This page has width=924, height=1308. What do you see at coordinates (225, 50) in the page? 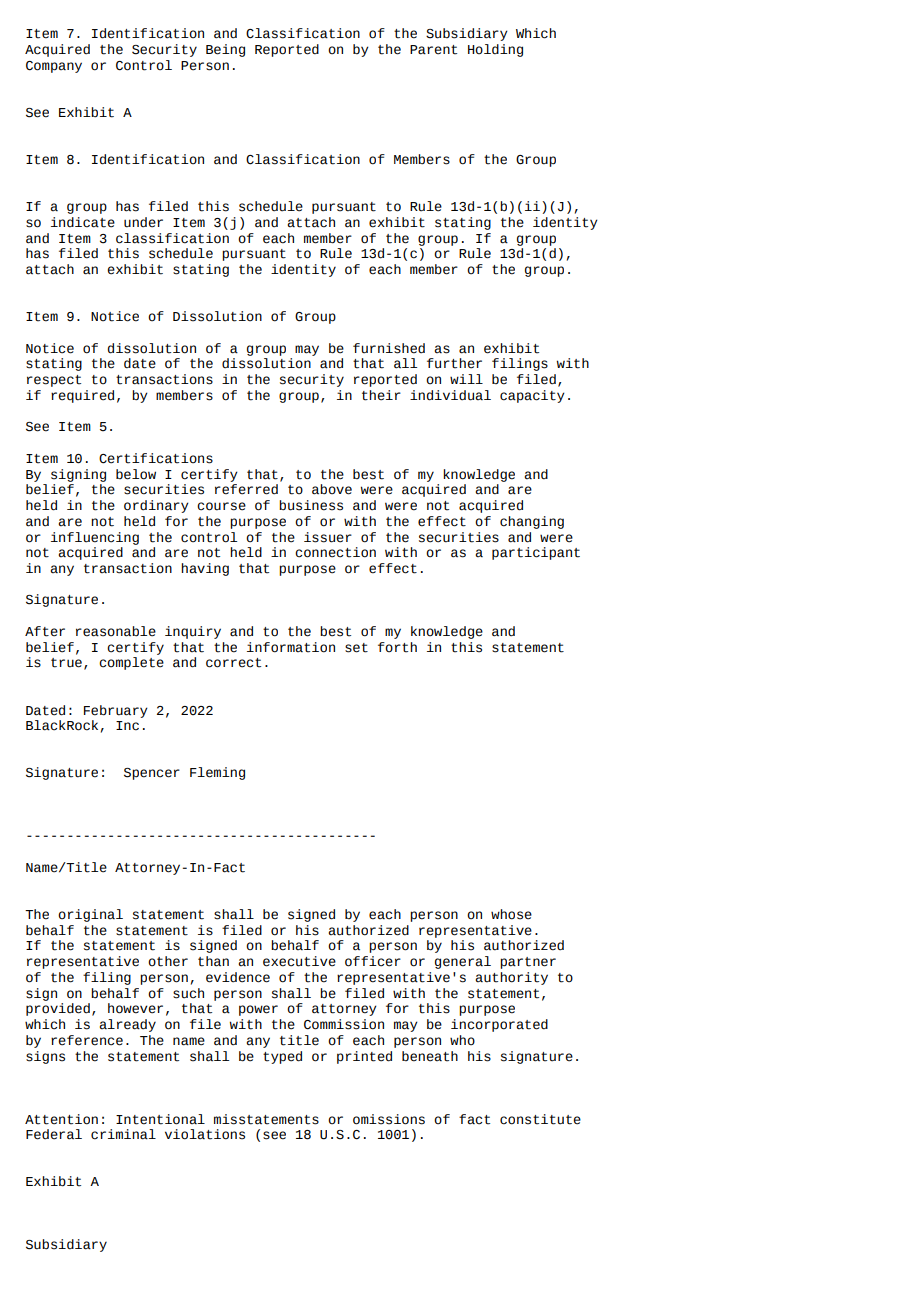
I see `Being` at bounding box center [225, 50].
